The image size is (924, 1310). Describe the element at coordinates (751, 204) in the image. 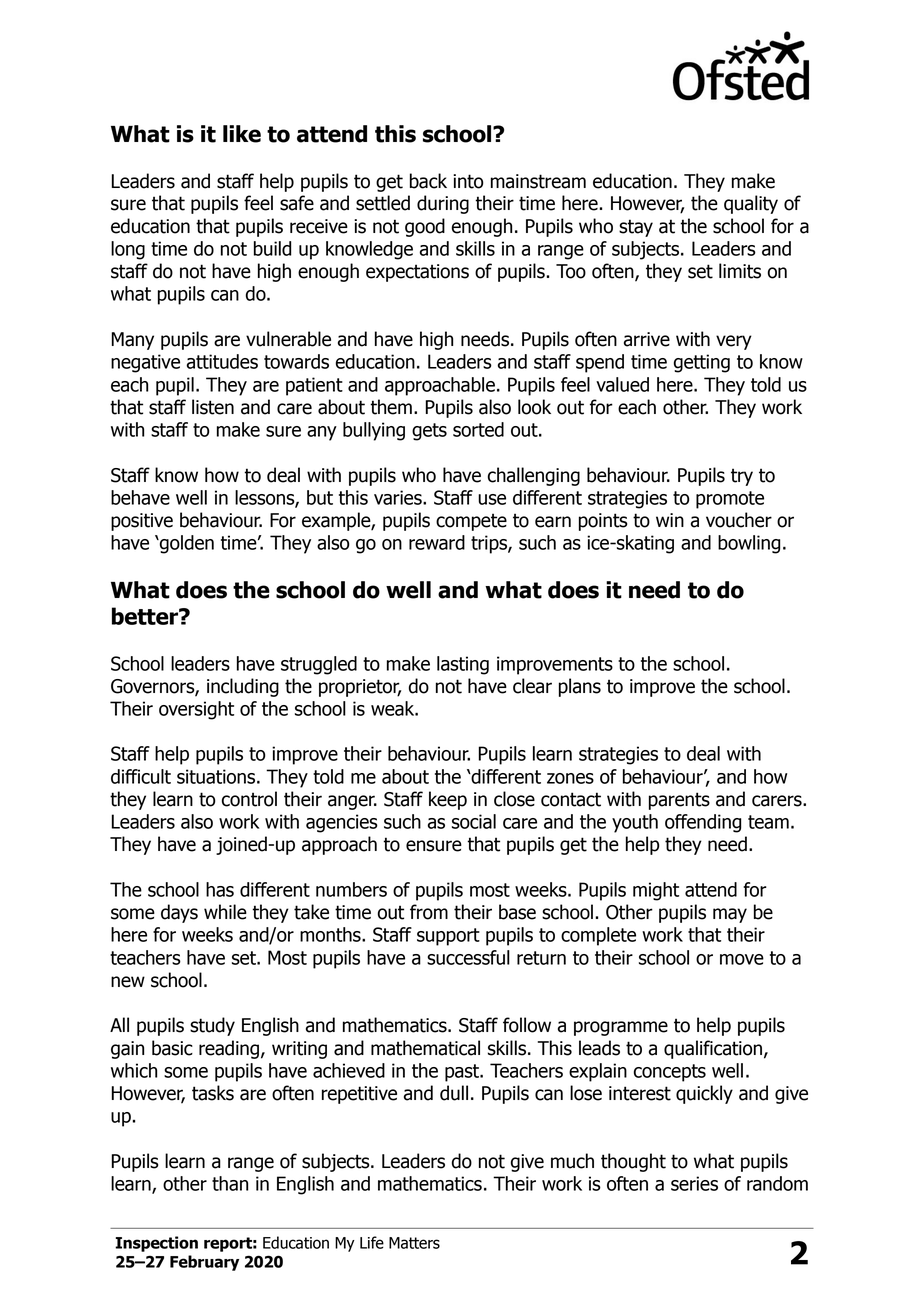

I see `quality` at that location.
